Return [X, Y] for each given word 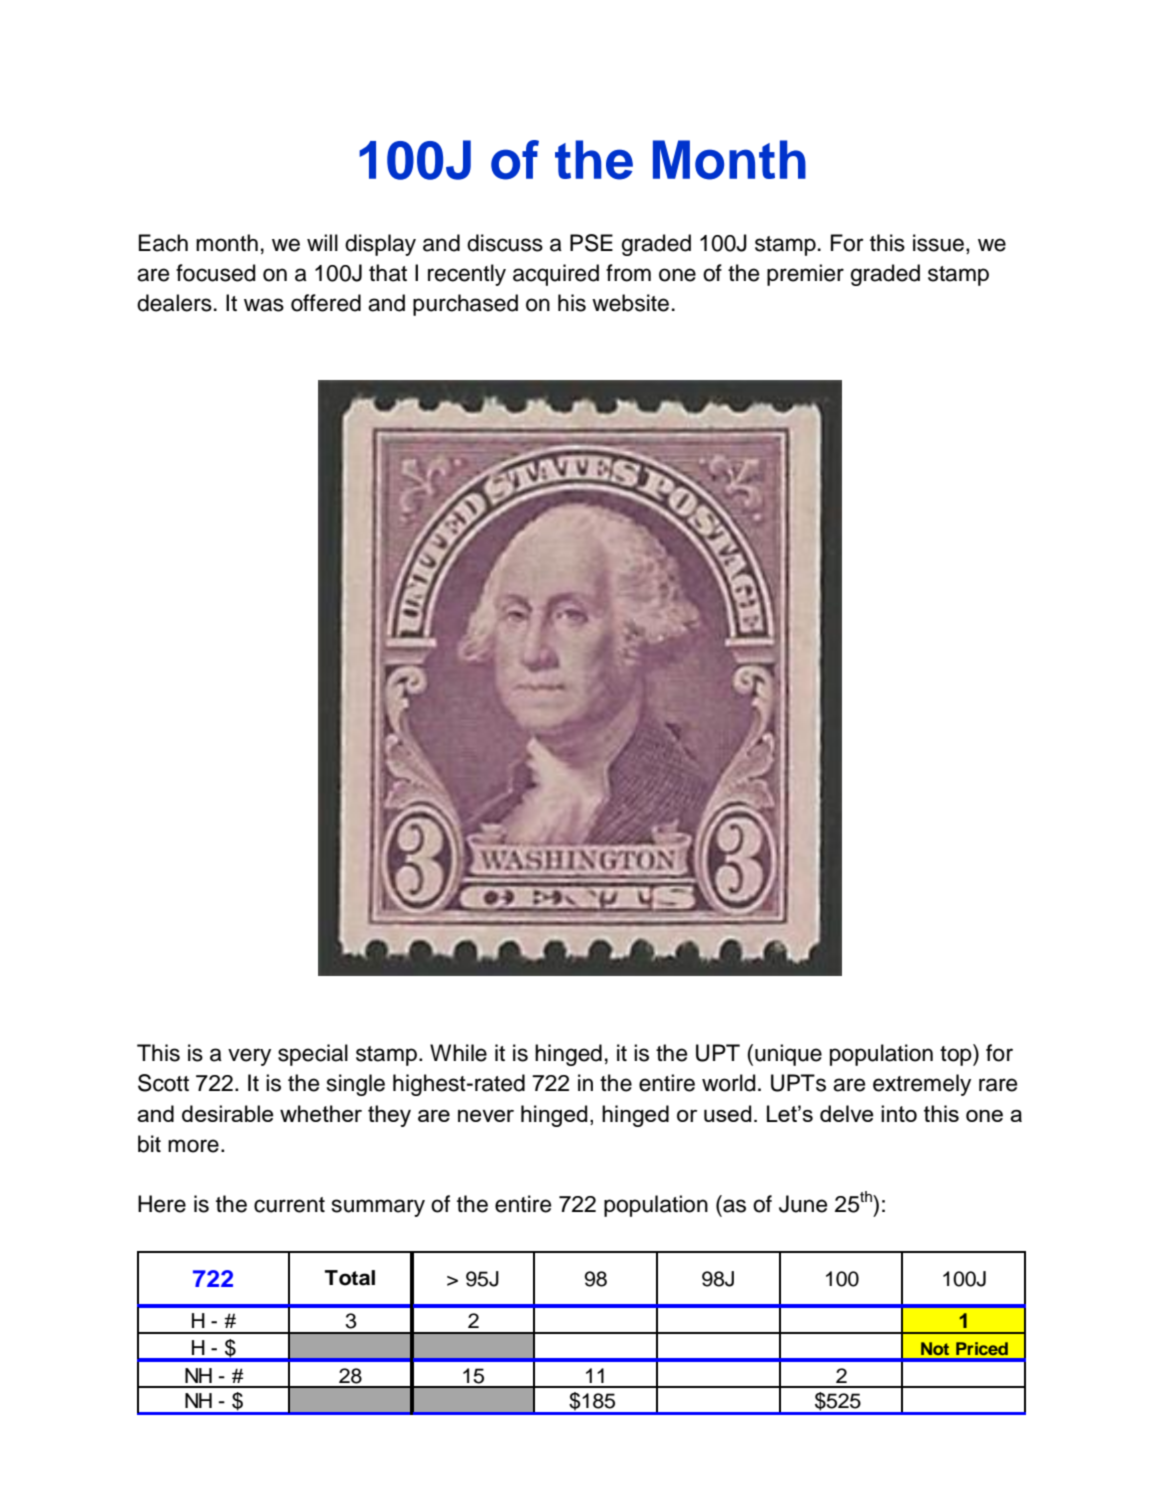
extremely [922, 1085]
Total [350, 1278]
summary [378, 1208]
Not [935, 1348]
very [249, 1057]
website [630, 303]
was [264, 305]
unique [788, 1055]
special [313, 1055]
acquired [556, 275]
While [458, 1053]
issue [938, 243]
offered [326, 303]
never [486, 1116]
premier [805, 275]
